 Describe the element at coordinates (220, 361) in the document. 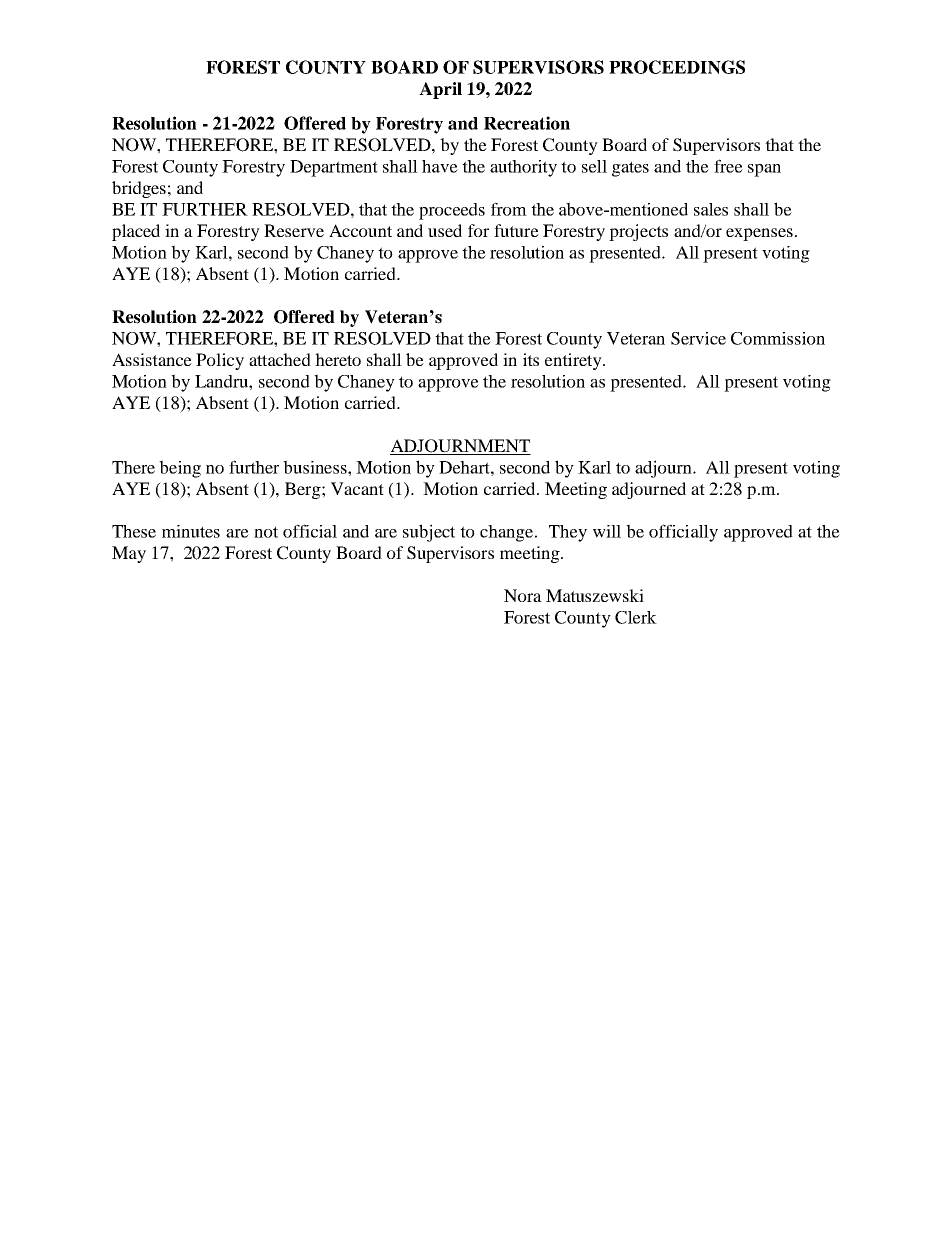

I see `Policy` at that location.
